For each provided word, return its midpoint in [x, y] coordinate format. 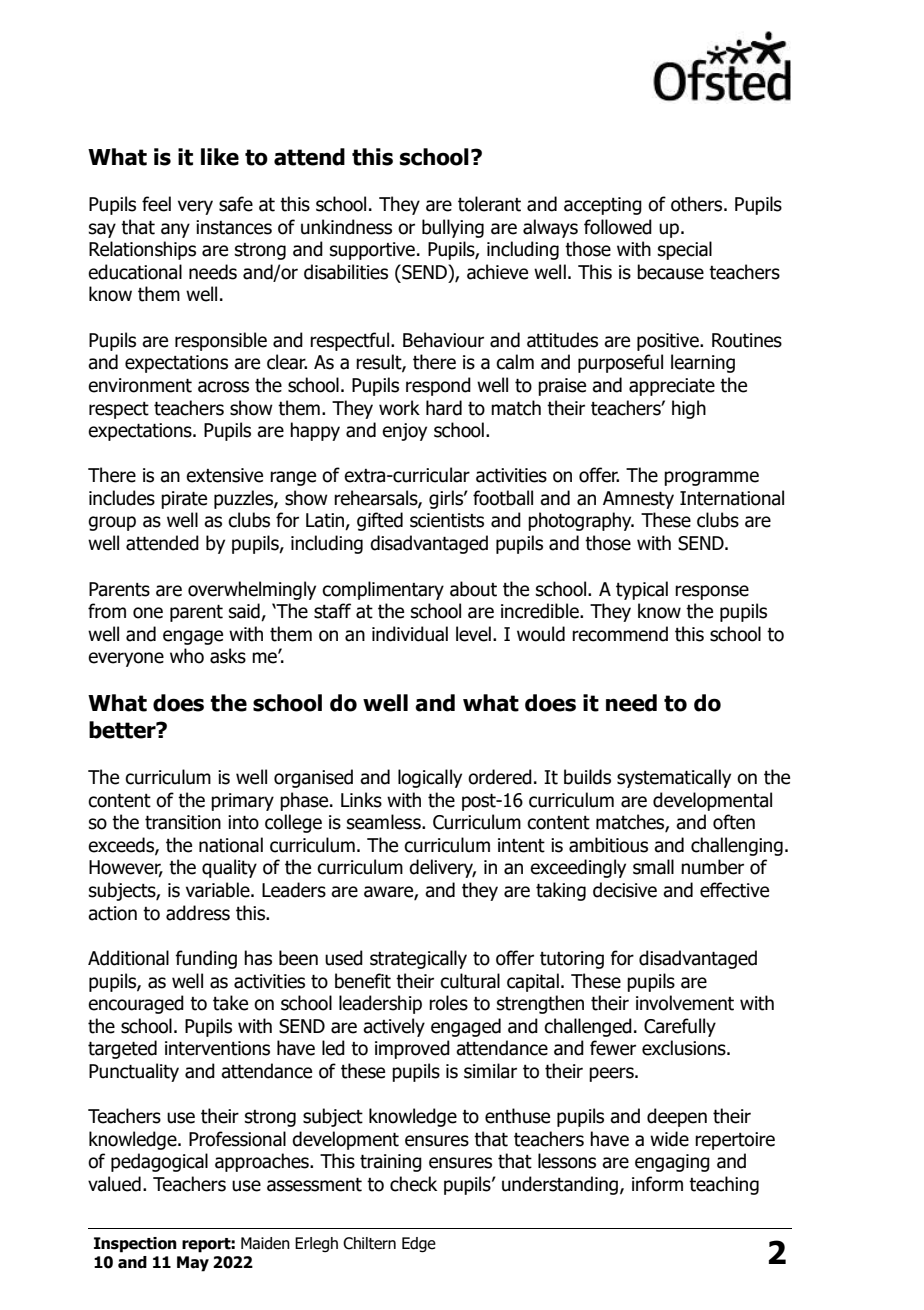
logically [430, 778]
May [193, 1264]
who [187, 656]
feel [156, 204]
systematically [674, 778]
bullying [453, 228]
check [413, 1184]
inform [657, 1184]
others [698, 204]
